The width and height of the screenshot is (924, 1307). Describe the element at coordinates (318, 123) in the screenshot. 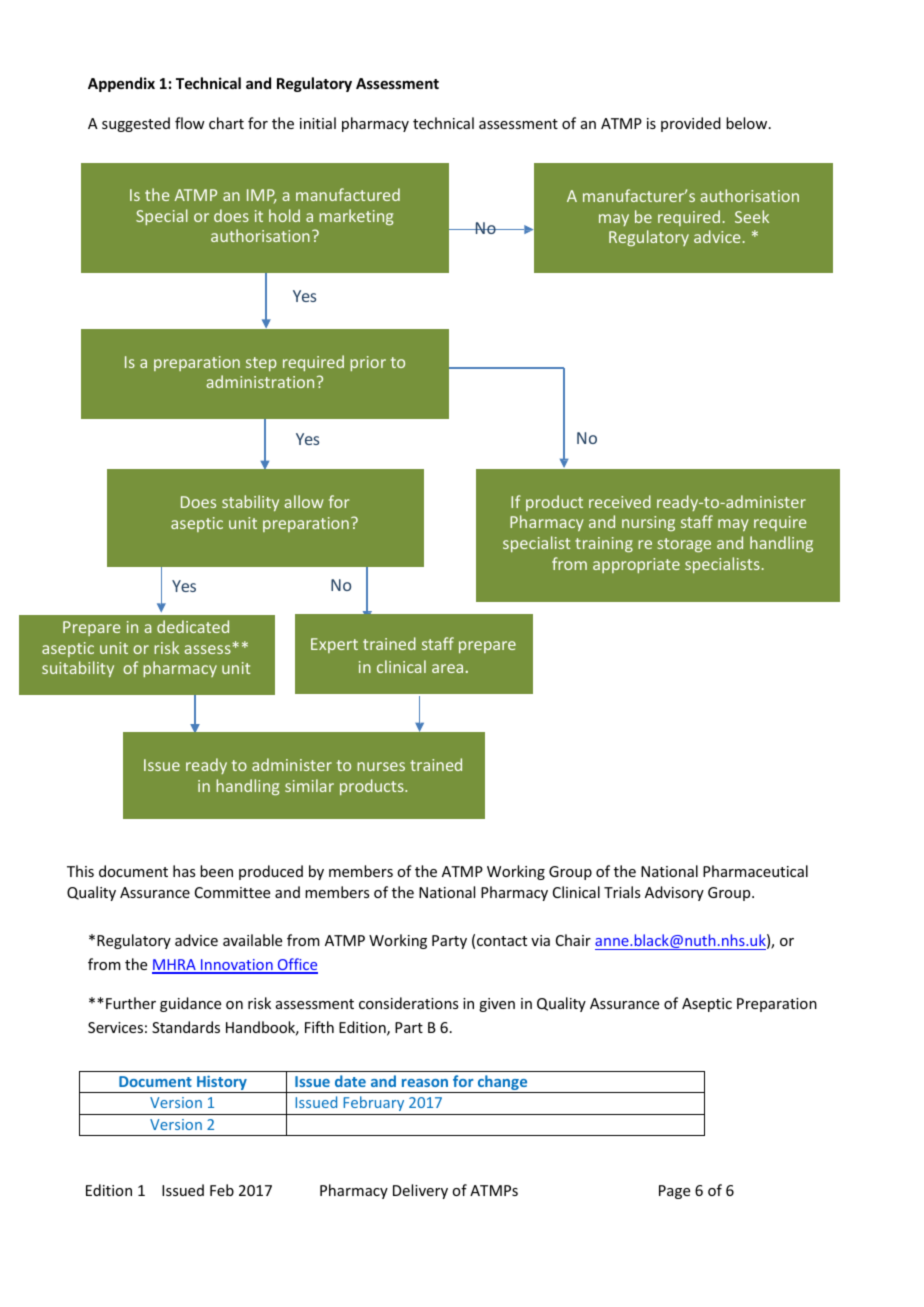

I see `initial` at that location.
